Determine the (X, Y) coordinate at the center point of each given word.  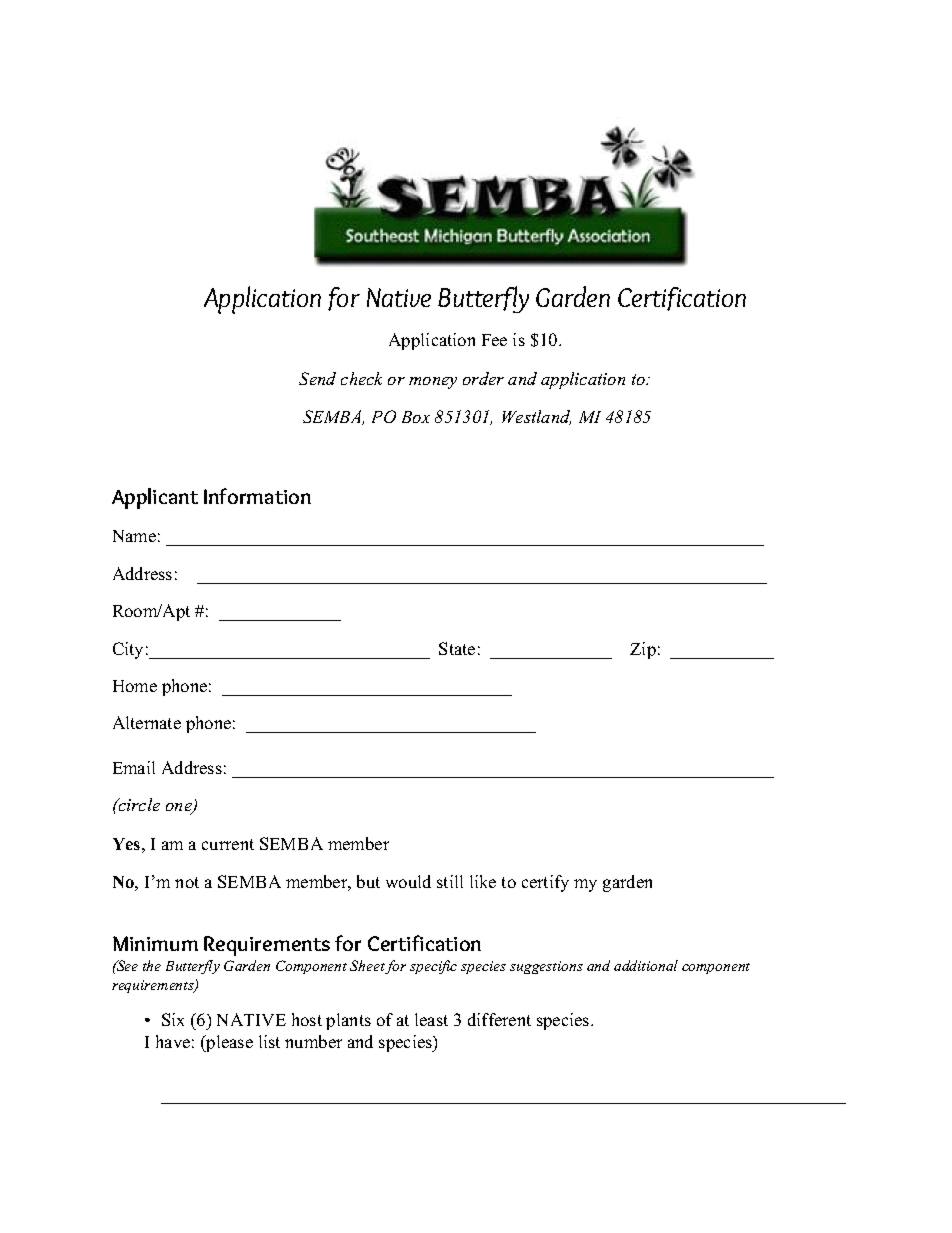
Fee (494, 340)
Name (134, 536)
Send (317, 378)
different (499, 1019)
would (408, 881)
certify (545, 883)
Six (173, 1019)
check (361, 378)
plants (348, 1021)
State (457, 648)
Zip (643, 650)
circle (138, 804)
